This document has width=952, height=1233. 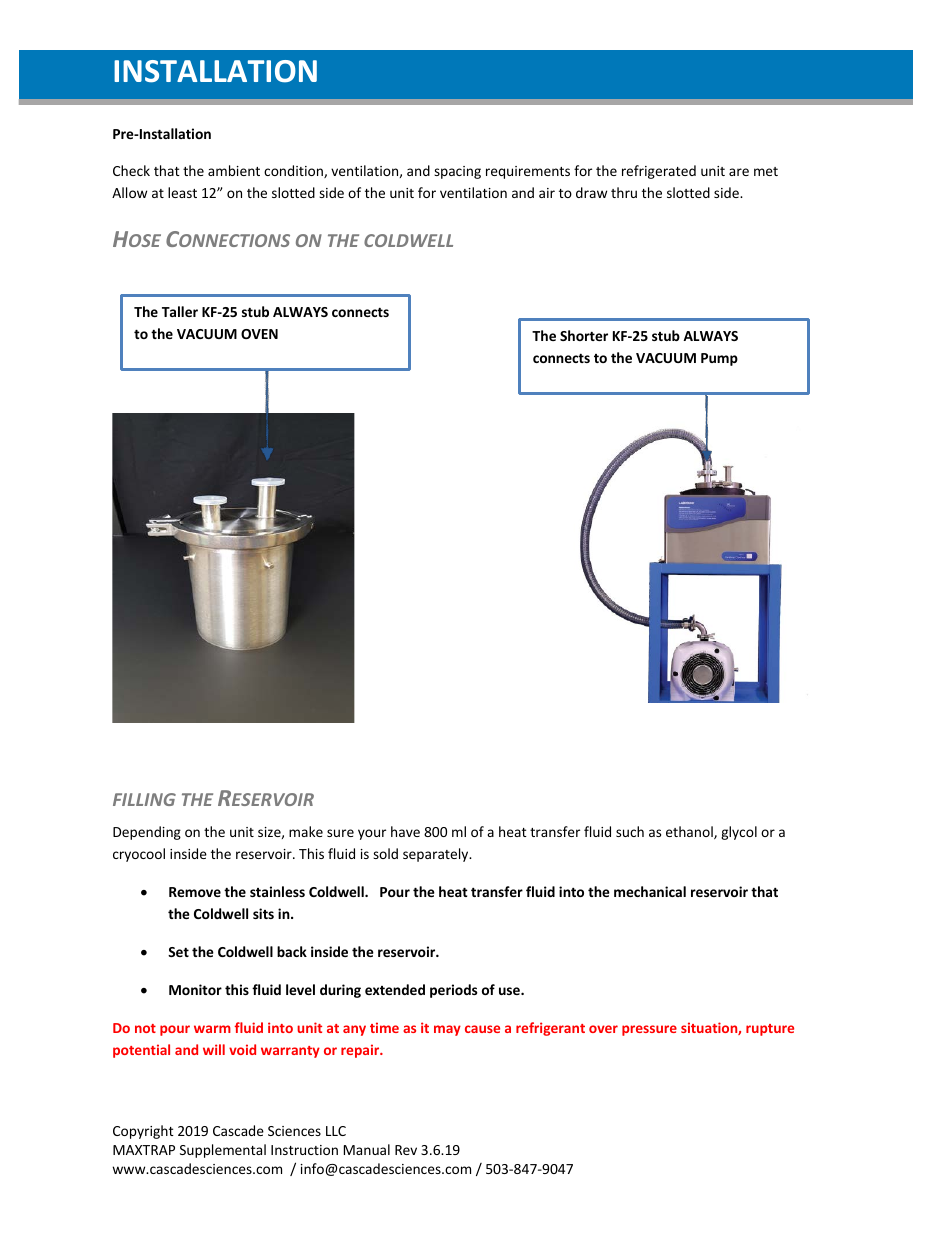 I want to click on refrigerated, so click(x=659, y=172).
